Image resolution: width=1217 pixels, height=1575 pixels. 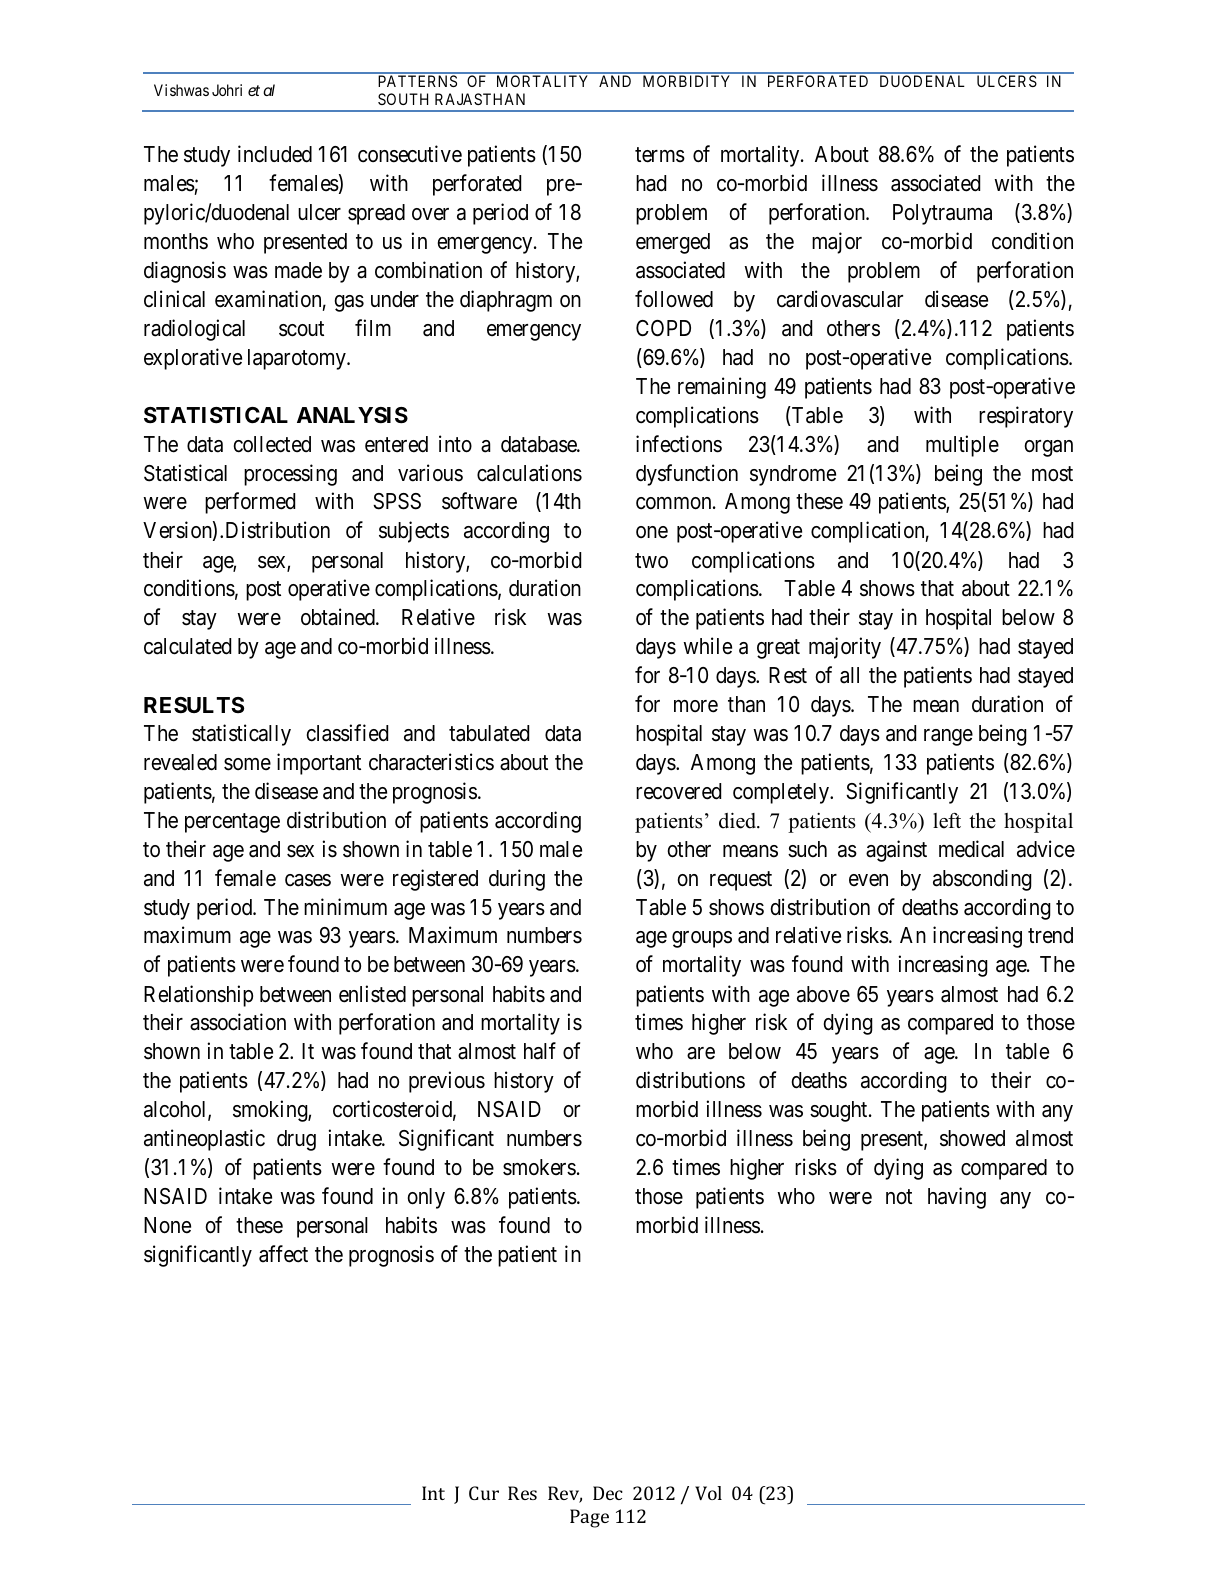 What do you see at coordinates (540, 1051) in the page?
I see `half` at bounding box center [540, 1051].
